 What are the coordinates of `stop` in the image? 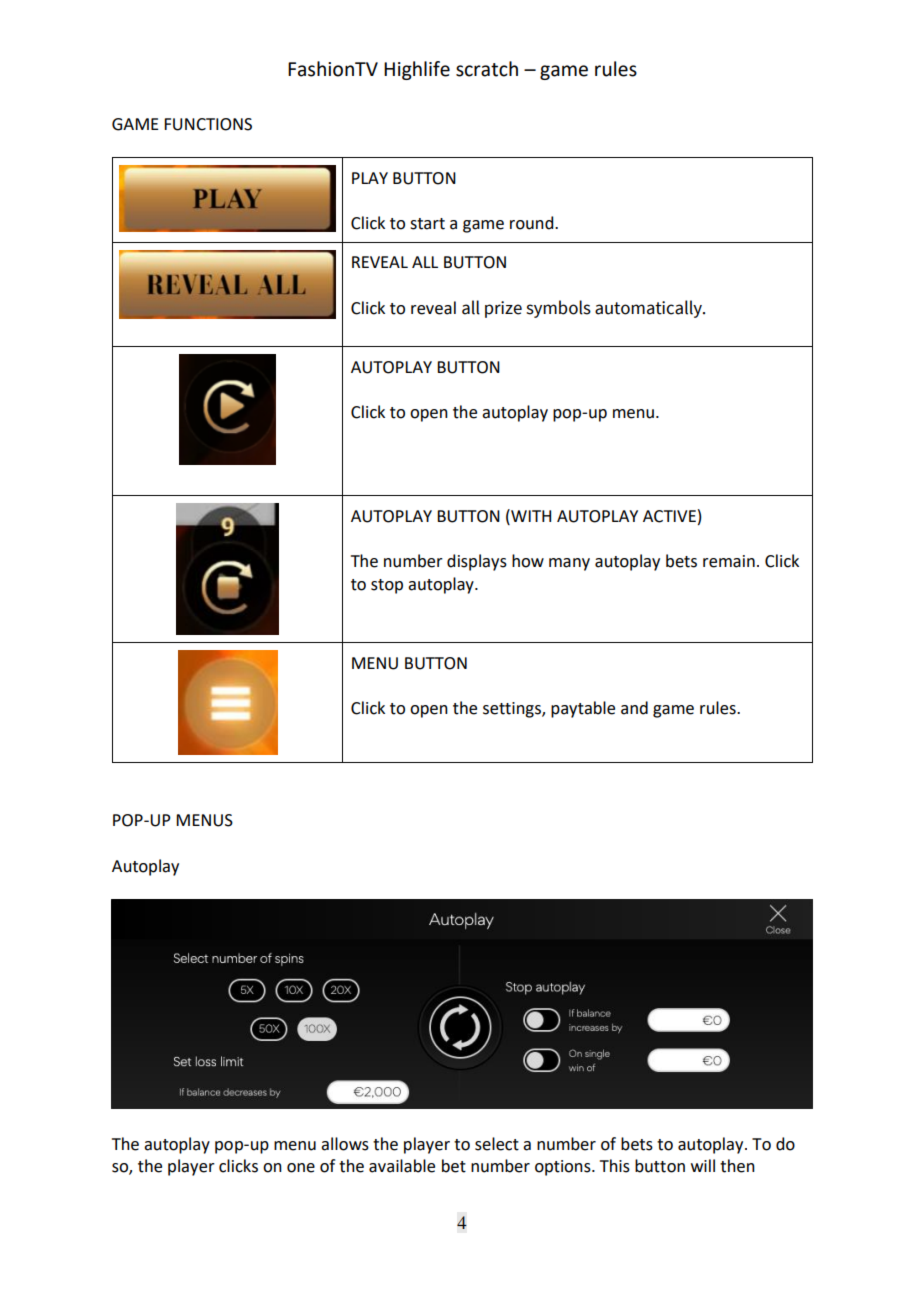 It's located at (387, 586).
